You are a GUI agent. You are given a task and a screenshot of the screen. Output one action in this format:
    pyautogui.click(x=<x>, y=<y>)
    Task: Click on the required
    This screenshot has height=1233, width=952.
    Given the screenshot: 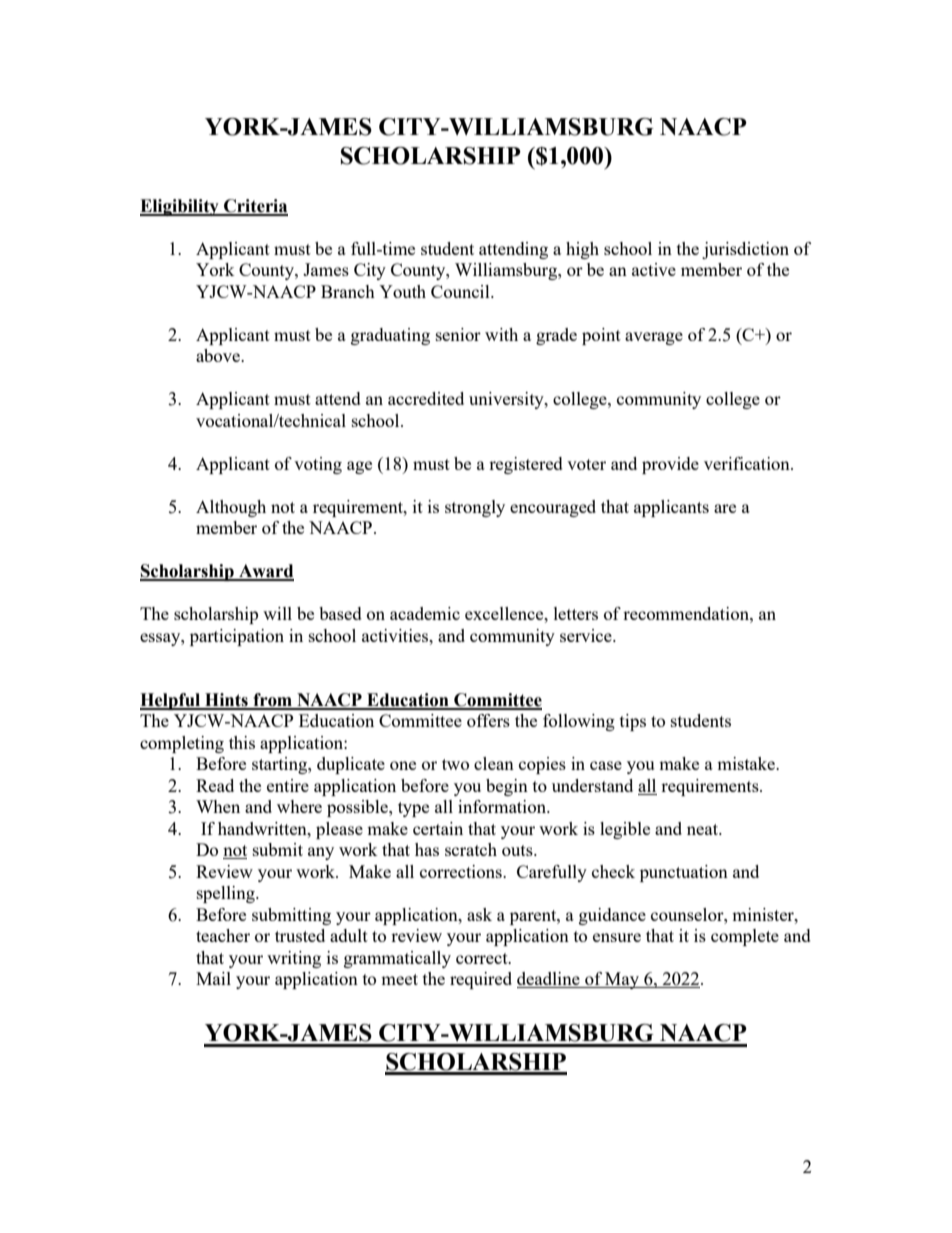 What is the action you would take?
    pyautogui.click(x=481, y=980)
